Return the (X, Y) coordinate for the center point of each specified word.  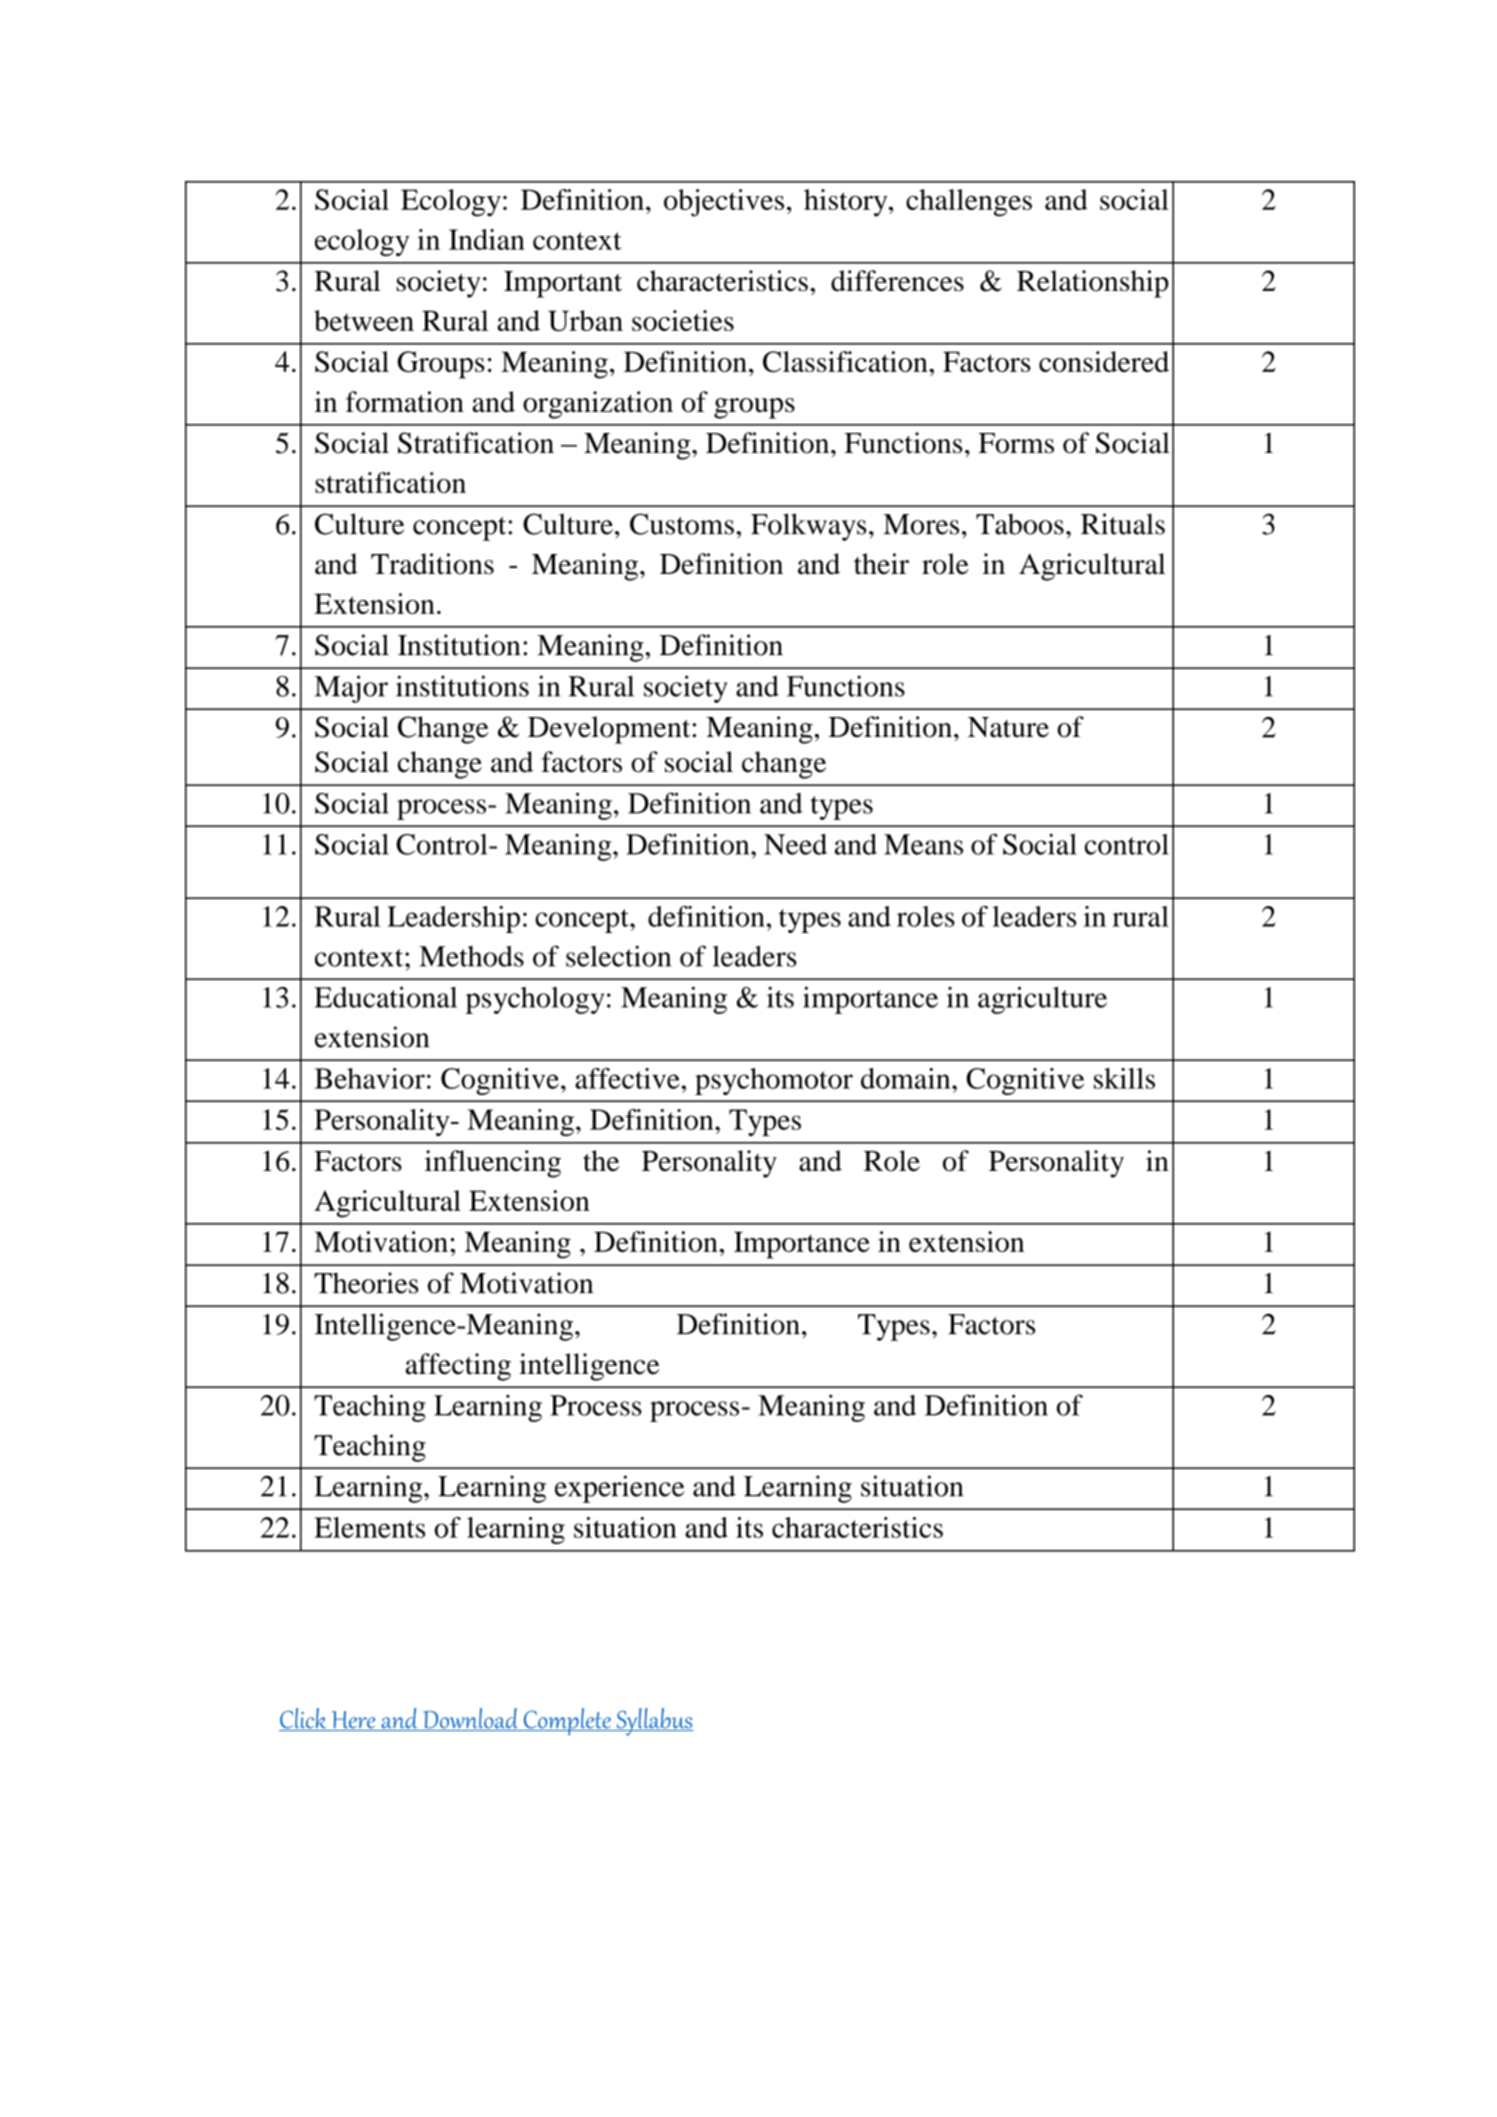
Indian (487, 239)
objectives (724, 203)
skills (1124, 1078)
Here (353, 1721)
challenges (969, 203)
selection (618, 956)
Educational (385, 997)
